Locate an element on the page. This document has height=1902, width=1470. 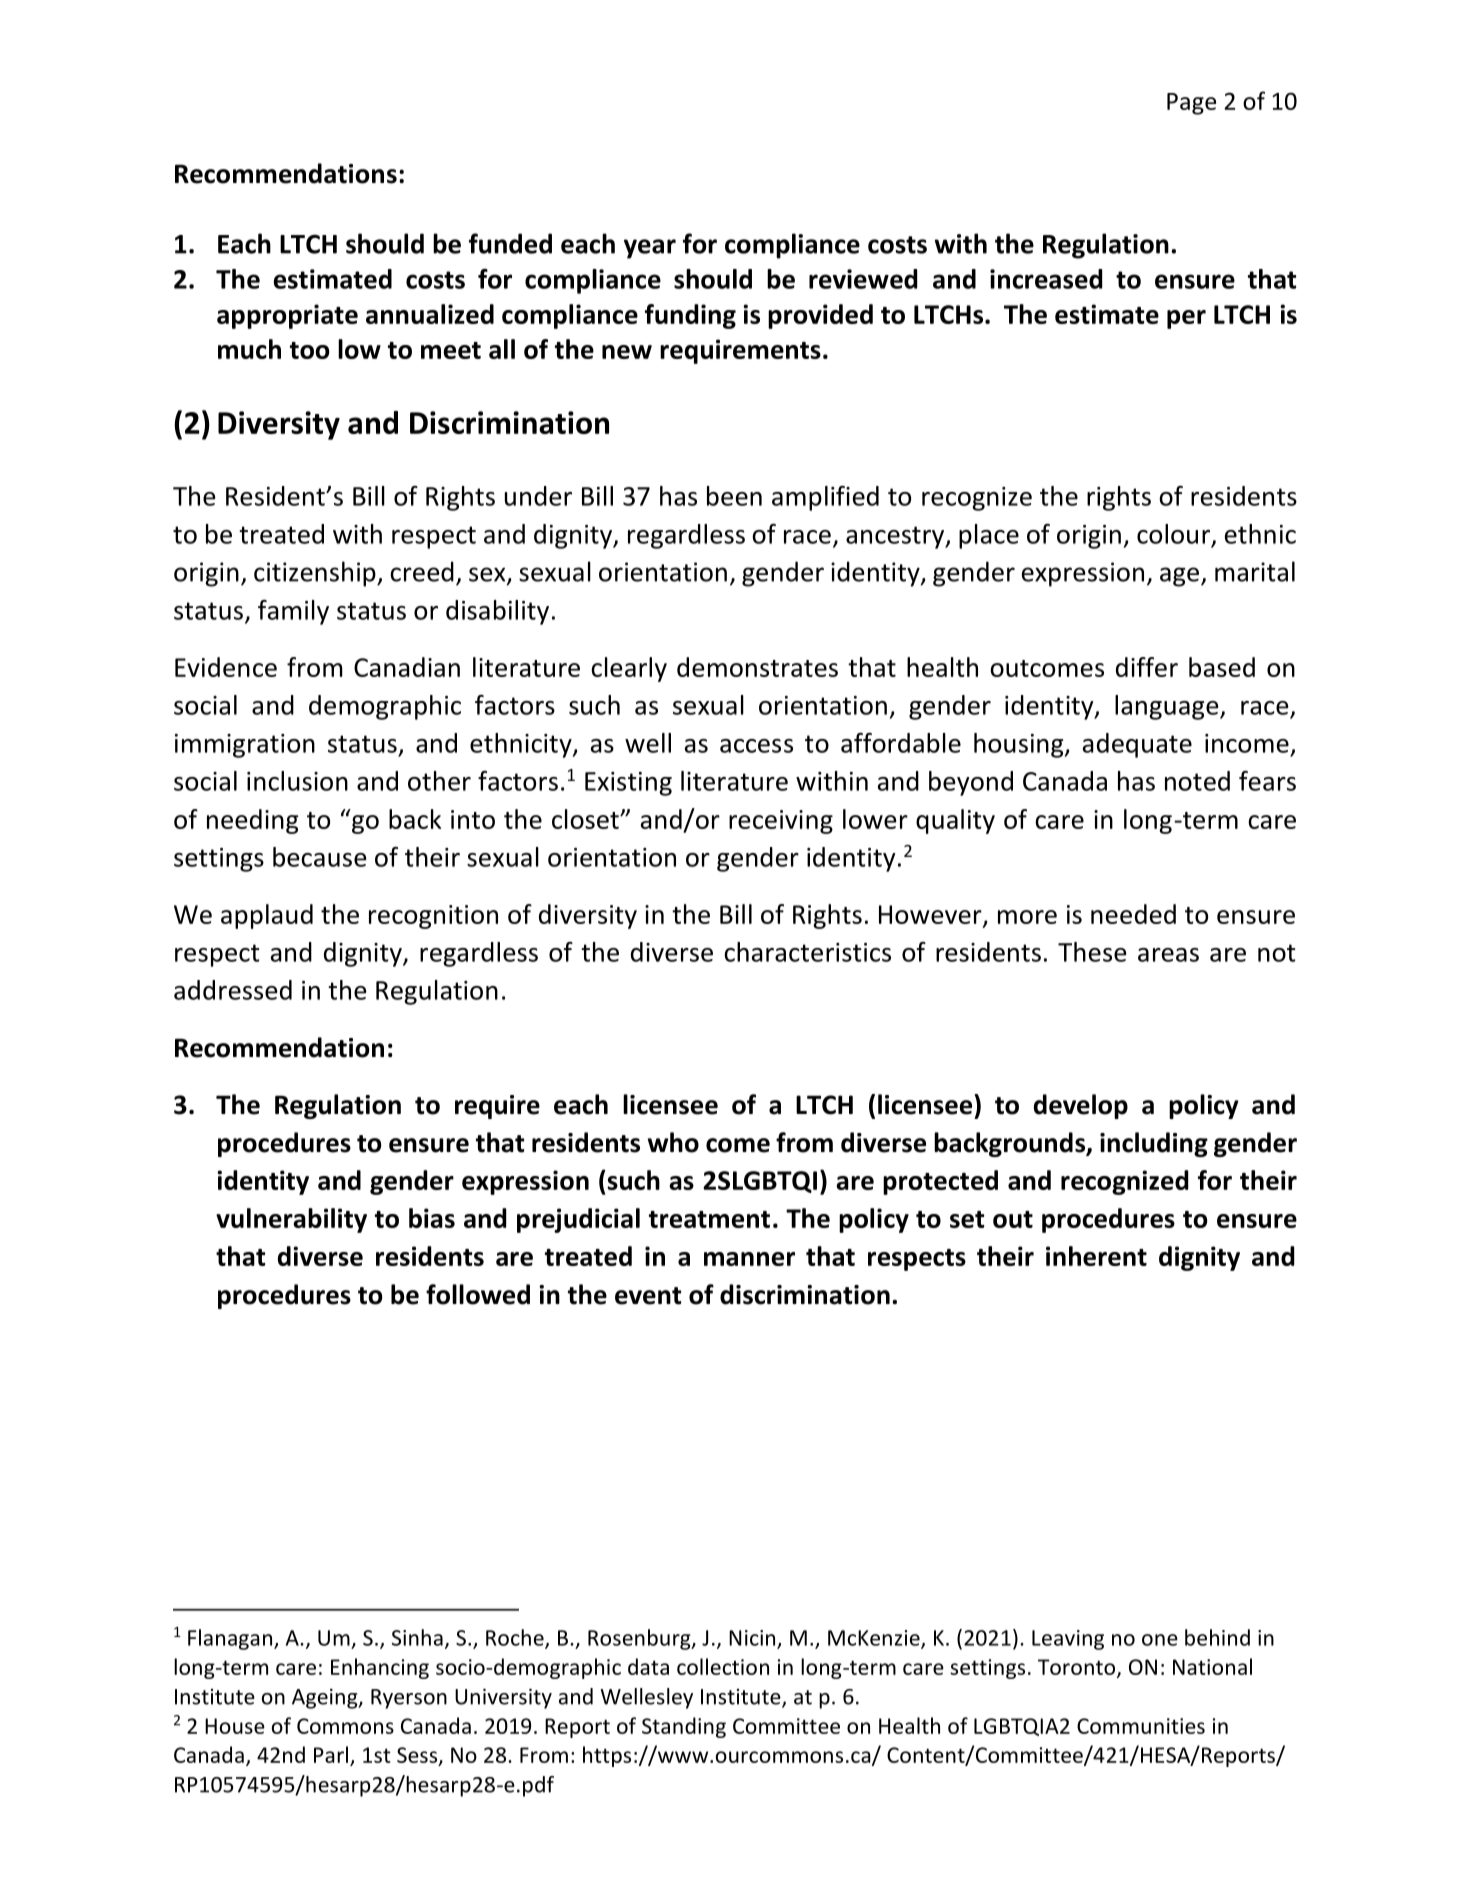
funded is located at coordinates (510, 243).
